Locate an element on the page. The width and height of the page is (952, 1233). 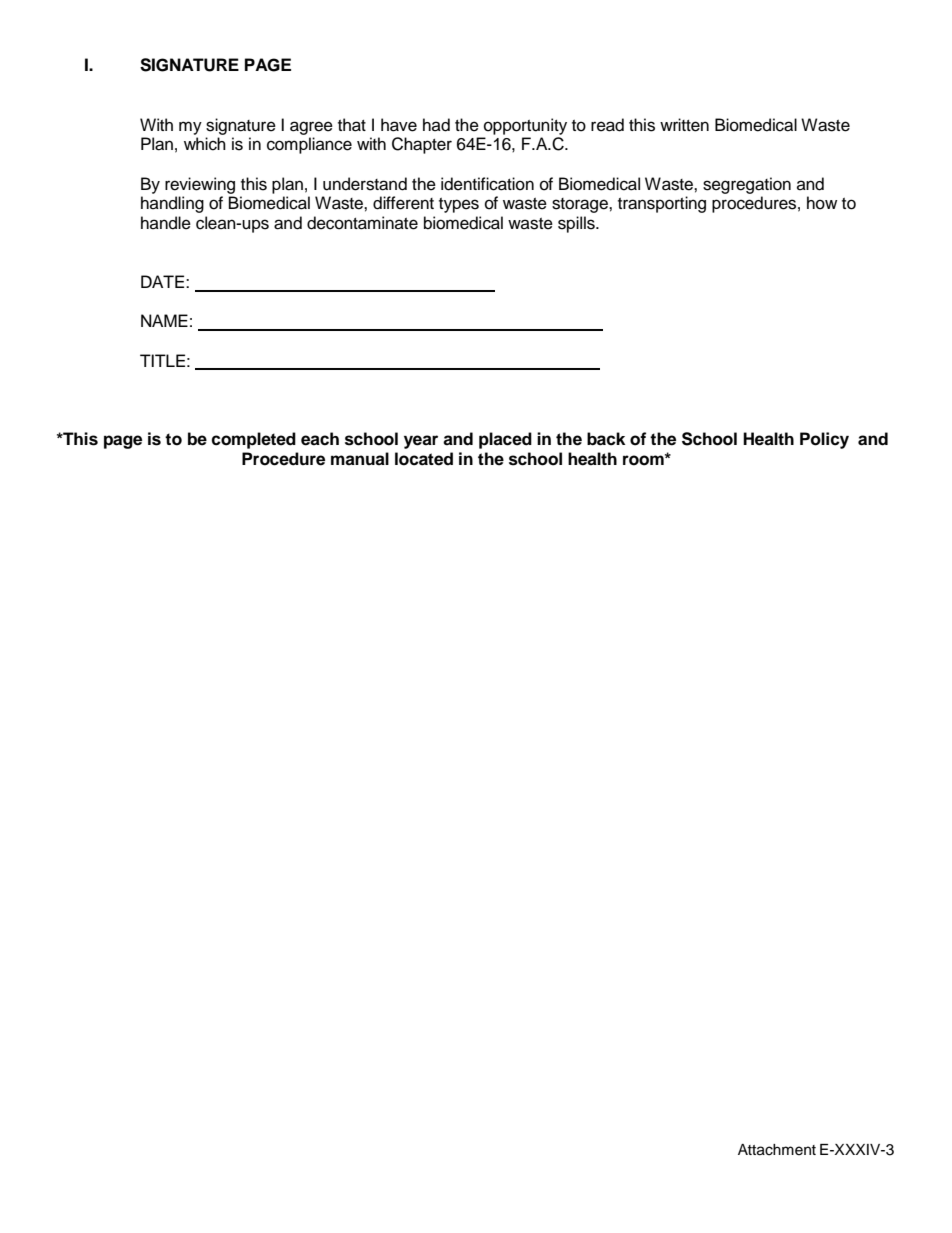
handle is located at coordinates (166, 223).
